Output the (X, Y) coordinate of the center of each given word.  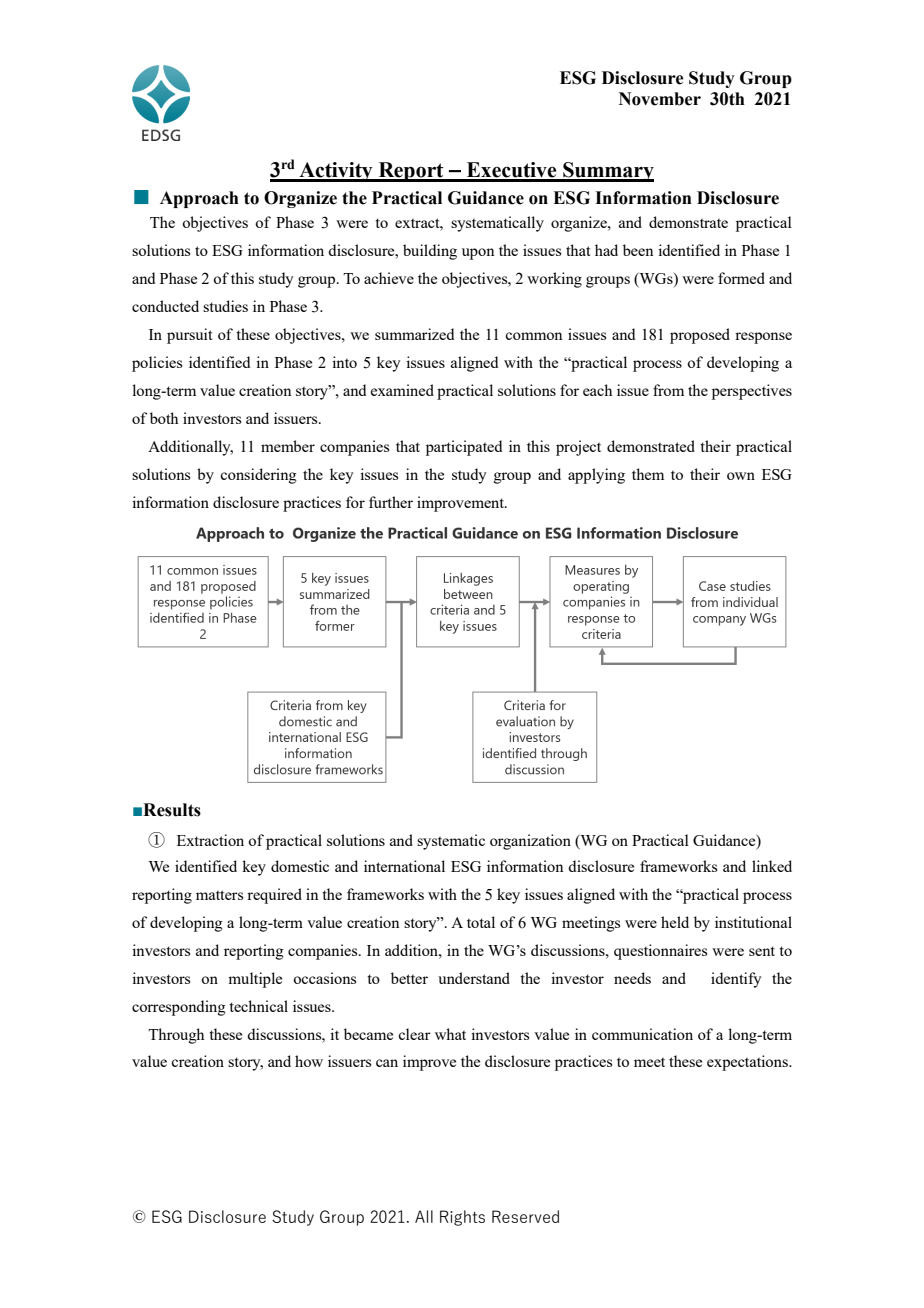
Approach (199, 199)
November (660, 99)
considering (258, 476)
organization (530, 842)
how (309, 1061)
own (741, 476)
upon (478, 254)
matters (219, 895)
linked (772, 866)
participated (464, 448)
